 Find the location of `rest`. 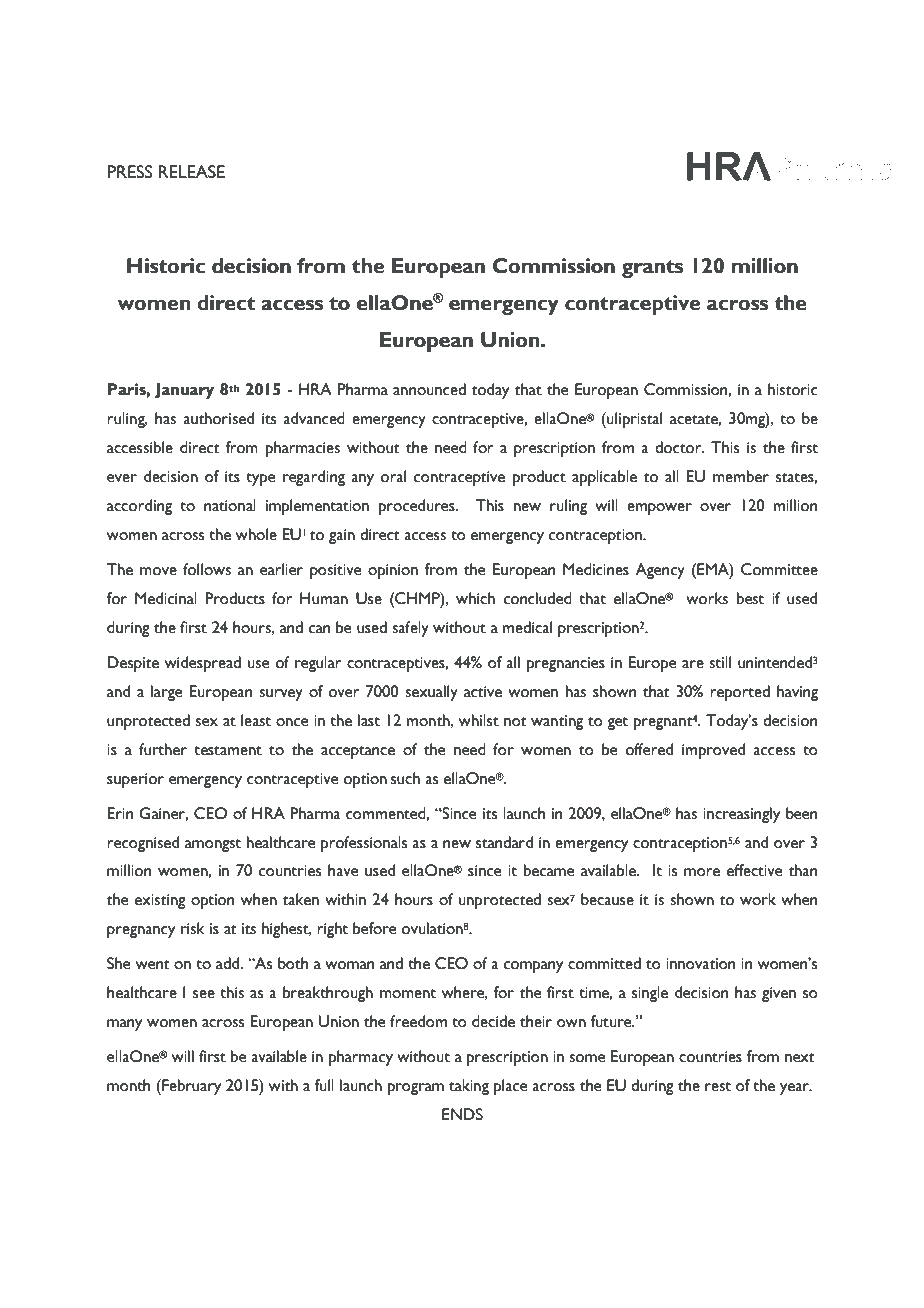

rest is located at coordinates (718, 1087).
